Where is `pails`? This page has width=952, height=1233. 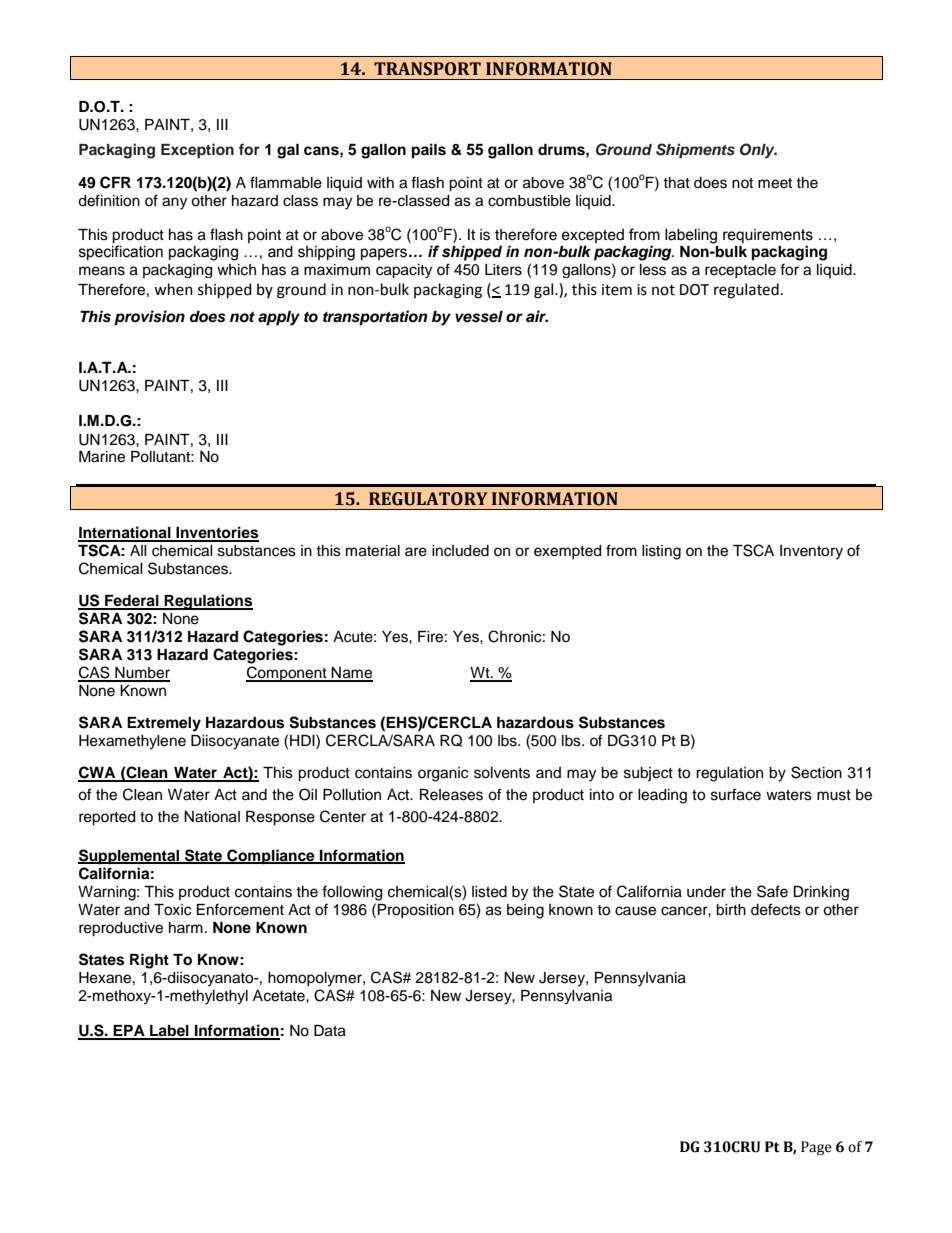 pails is located at coordinates (429, 151).
